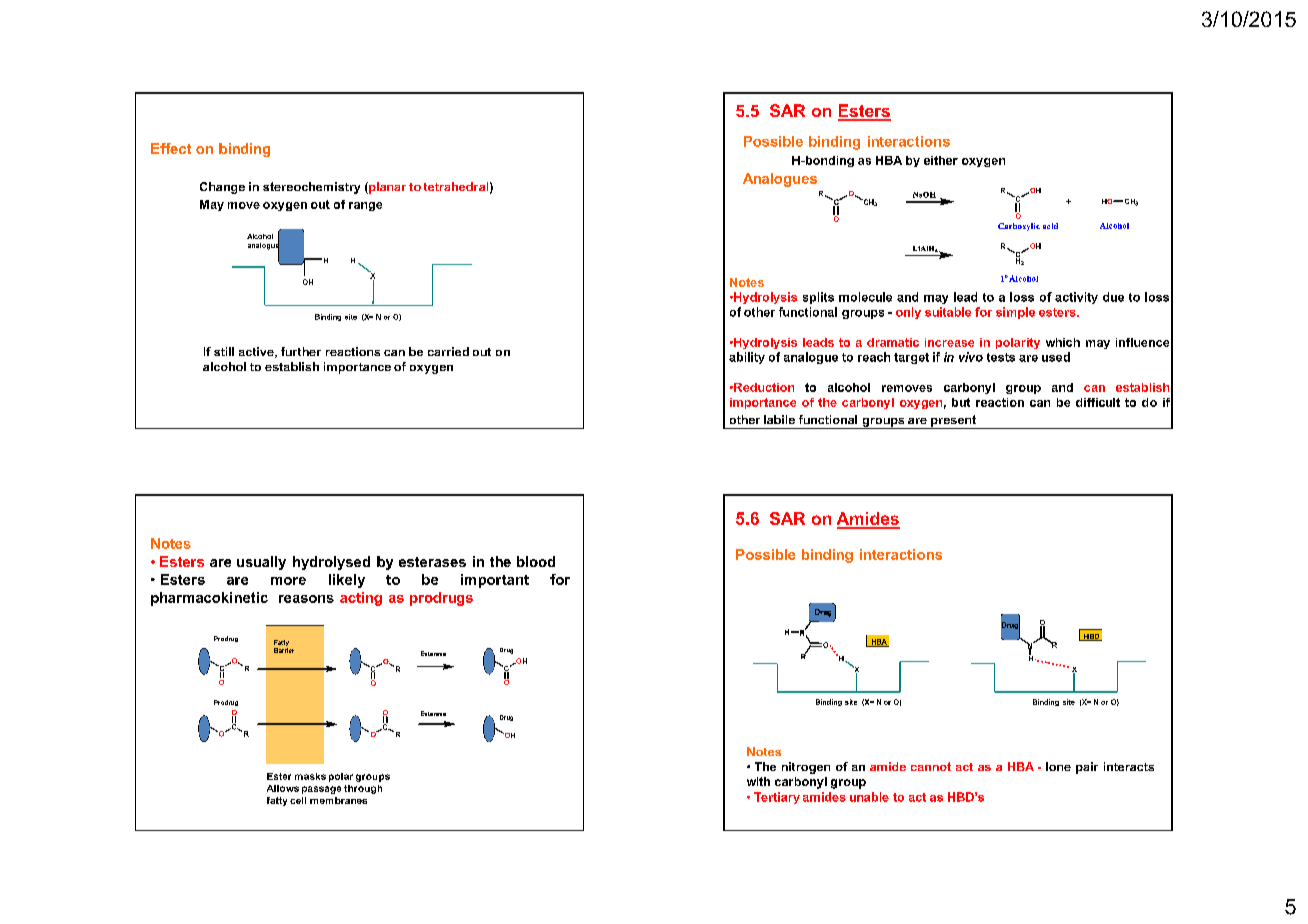  Describe the element at coordinates (1058, 766) in the screenshot. I see `lone` at that location.
